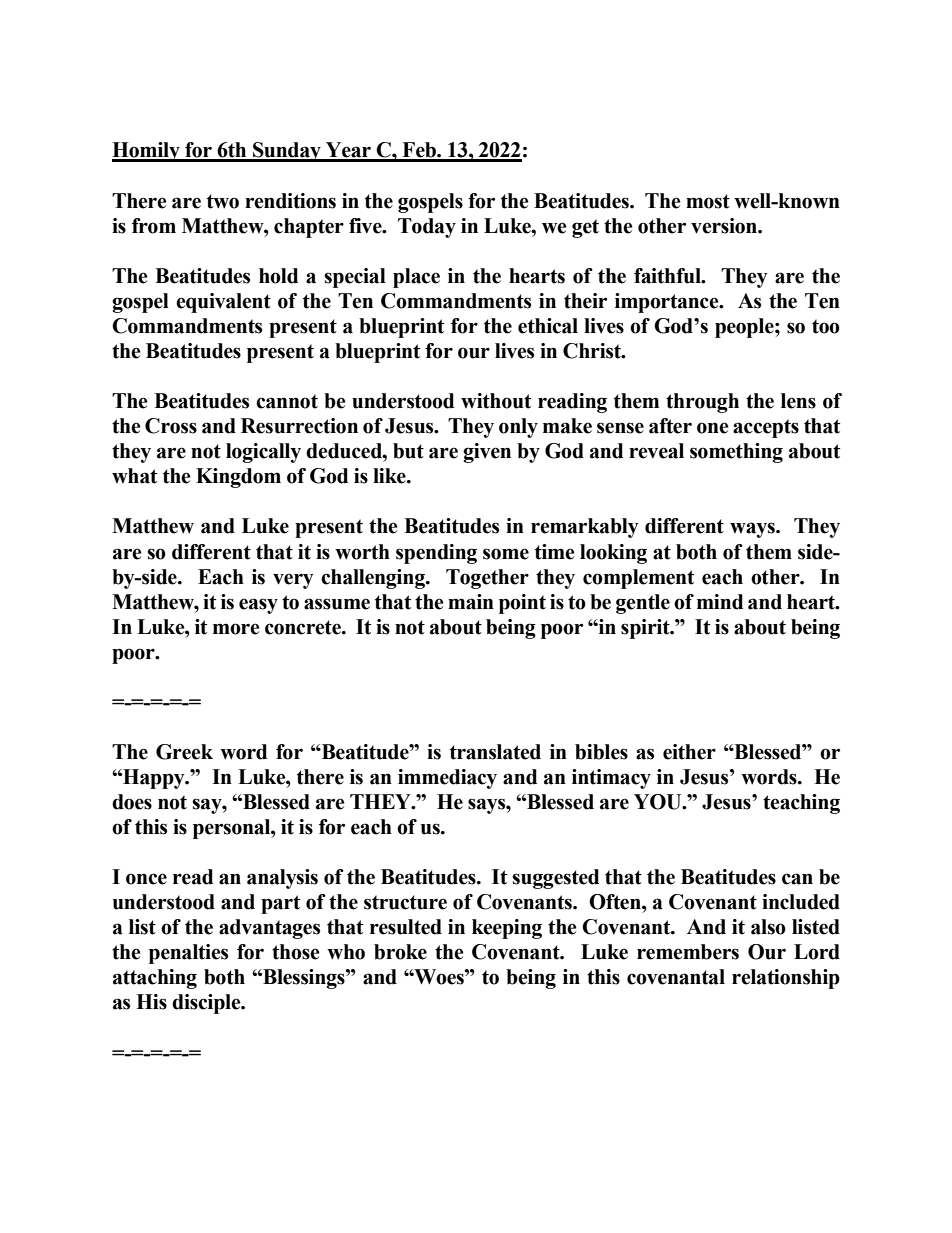 The height and width of the screenshot is (1233, 952). Describe the element at coordinates (495, 752) in the screenshot. I see `translated` at that location.
